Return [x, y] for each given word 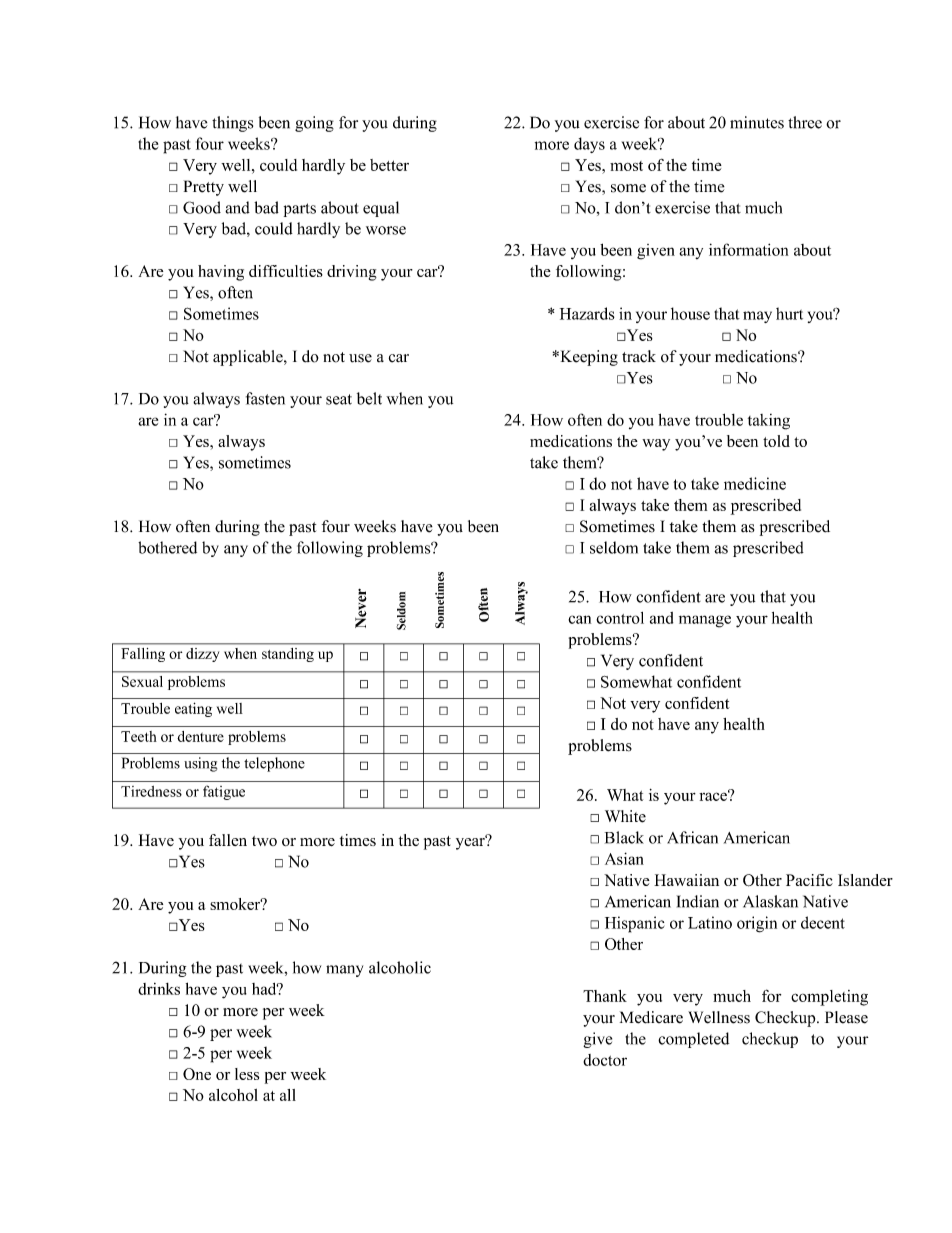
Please [846, 1017]
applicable [249, 358]
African [692, 837]
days [589, 145]
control [620, 618]
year [471, 843]
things [232, 124]
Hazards [587, 313]
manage [705, 621]
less [247, 1074]
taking [769, 422]
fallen [228, 840]
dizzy [202, 655]
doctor [605, 1060]
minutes [757, 122]
